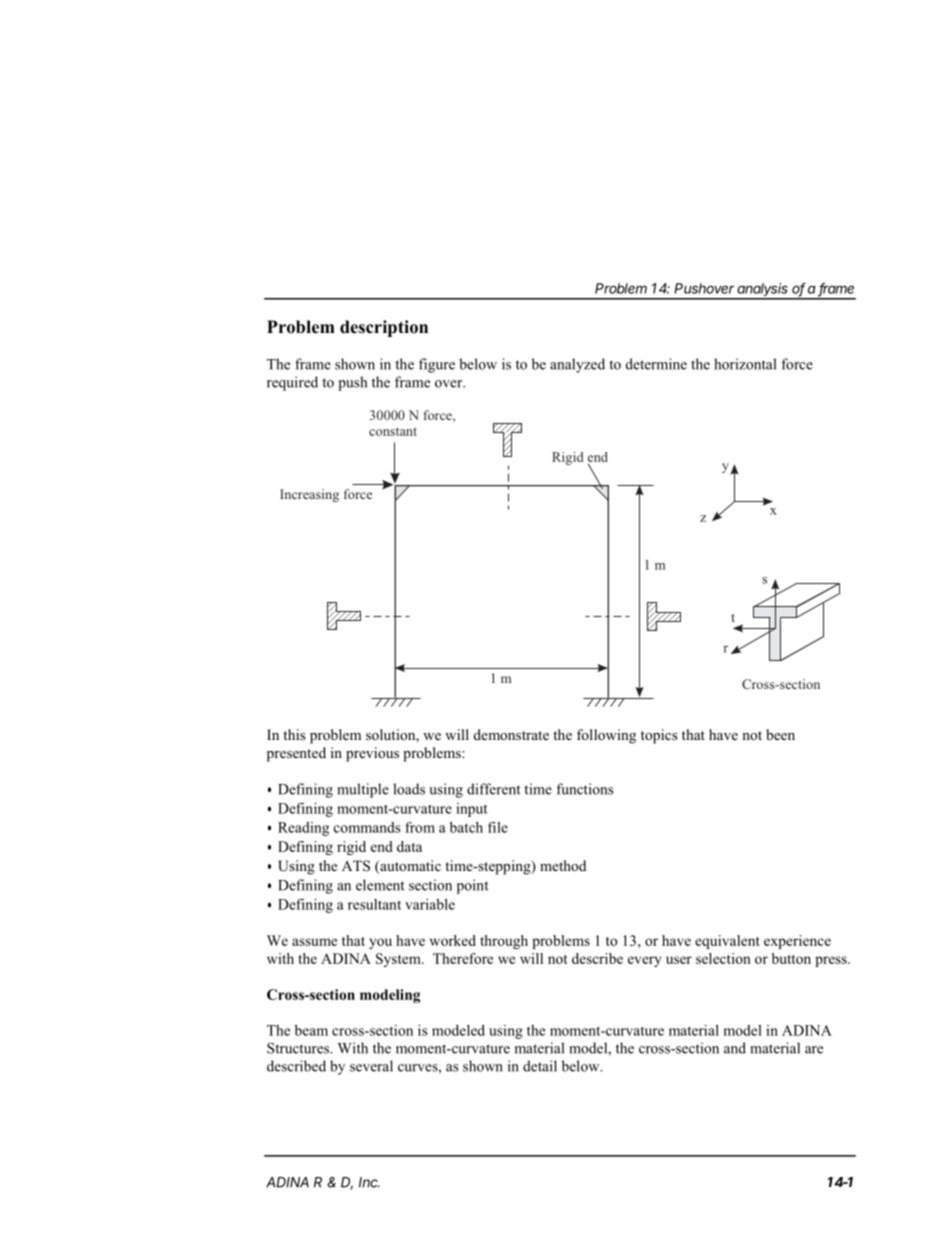  Describe the element at coordinates (577, 365) in the screenshot. I see `analyzed` at that location.
